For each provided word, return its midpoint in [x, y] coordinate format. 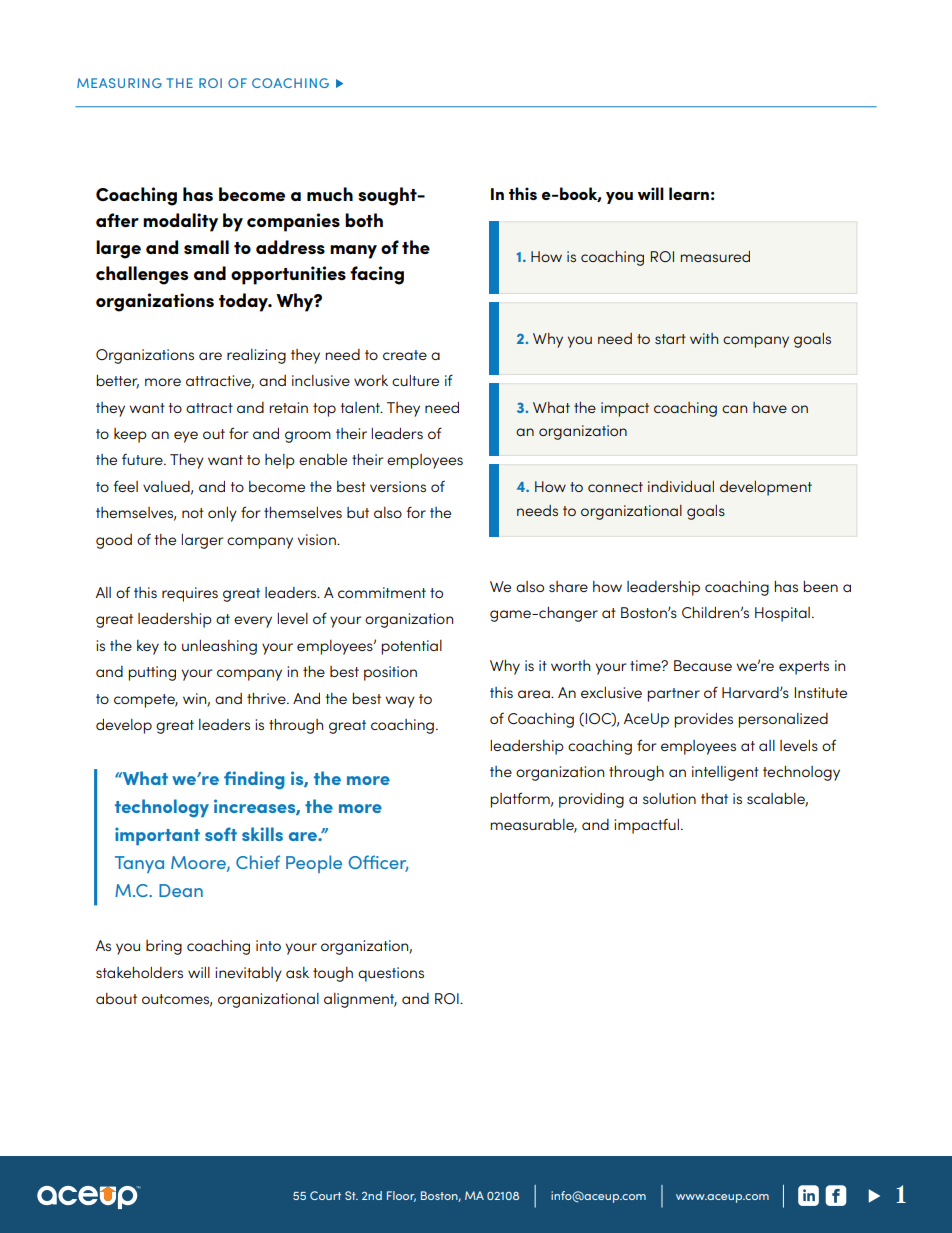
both [364, 220]
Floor [401, 1196]
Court [325, 1195]
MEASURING [119, 83]
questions [391, 974]
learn [689, 193]
